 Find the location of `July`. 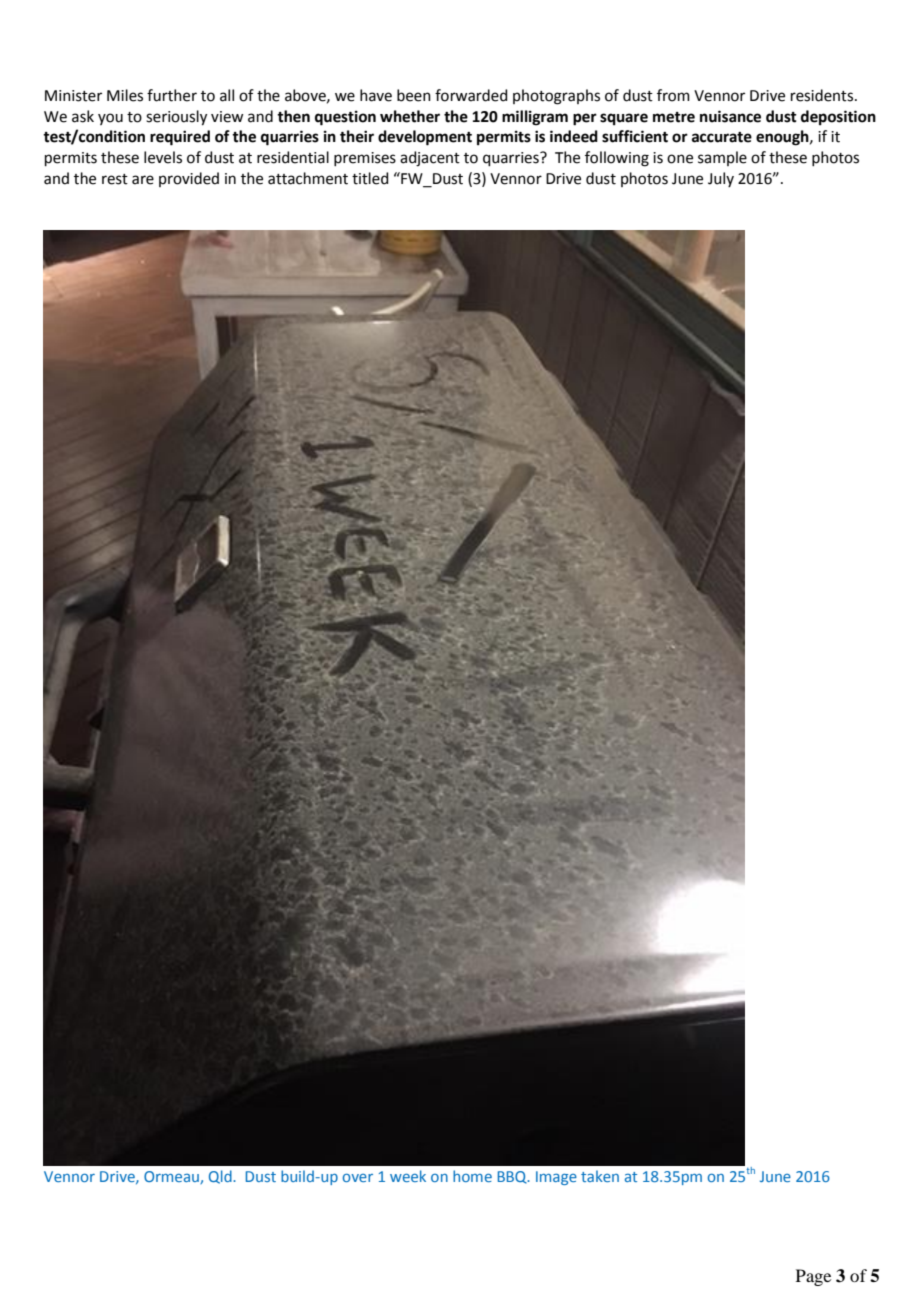

July is located at coordinates (721, 179).
